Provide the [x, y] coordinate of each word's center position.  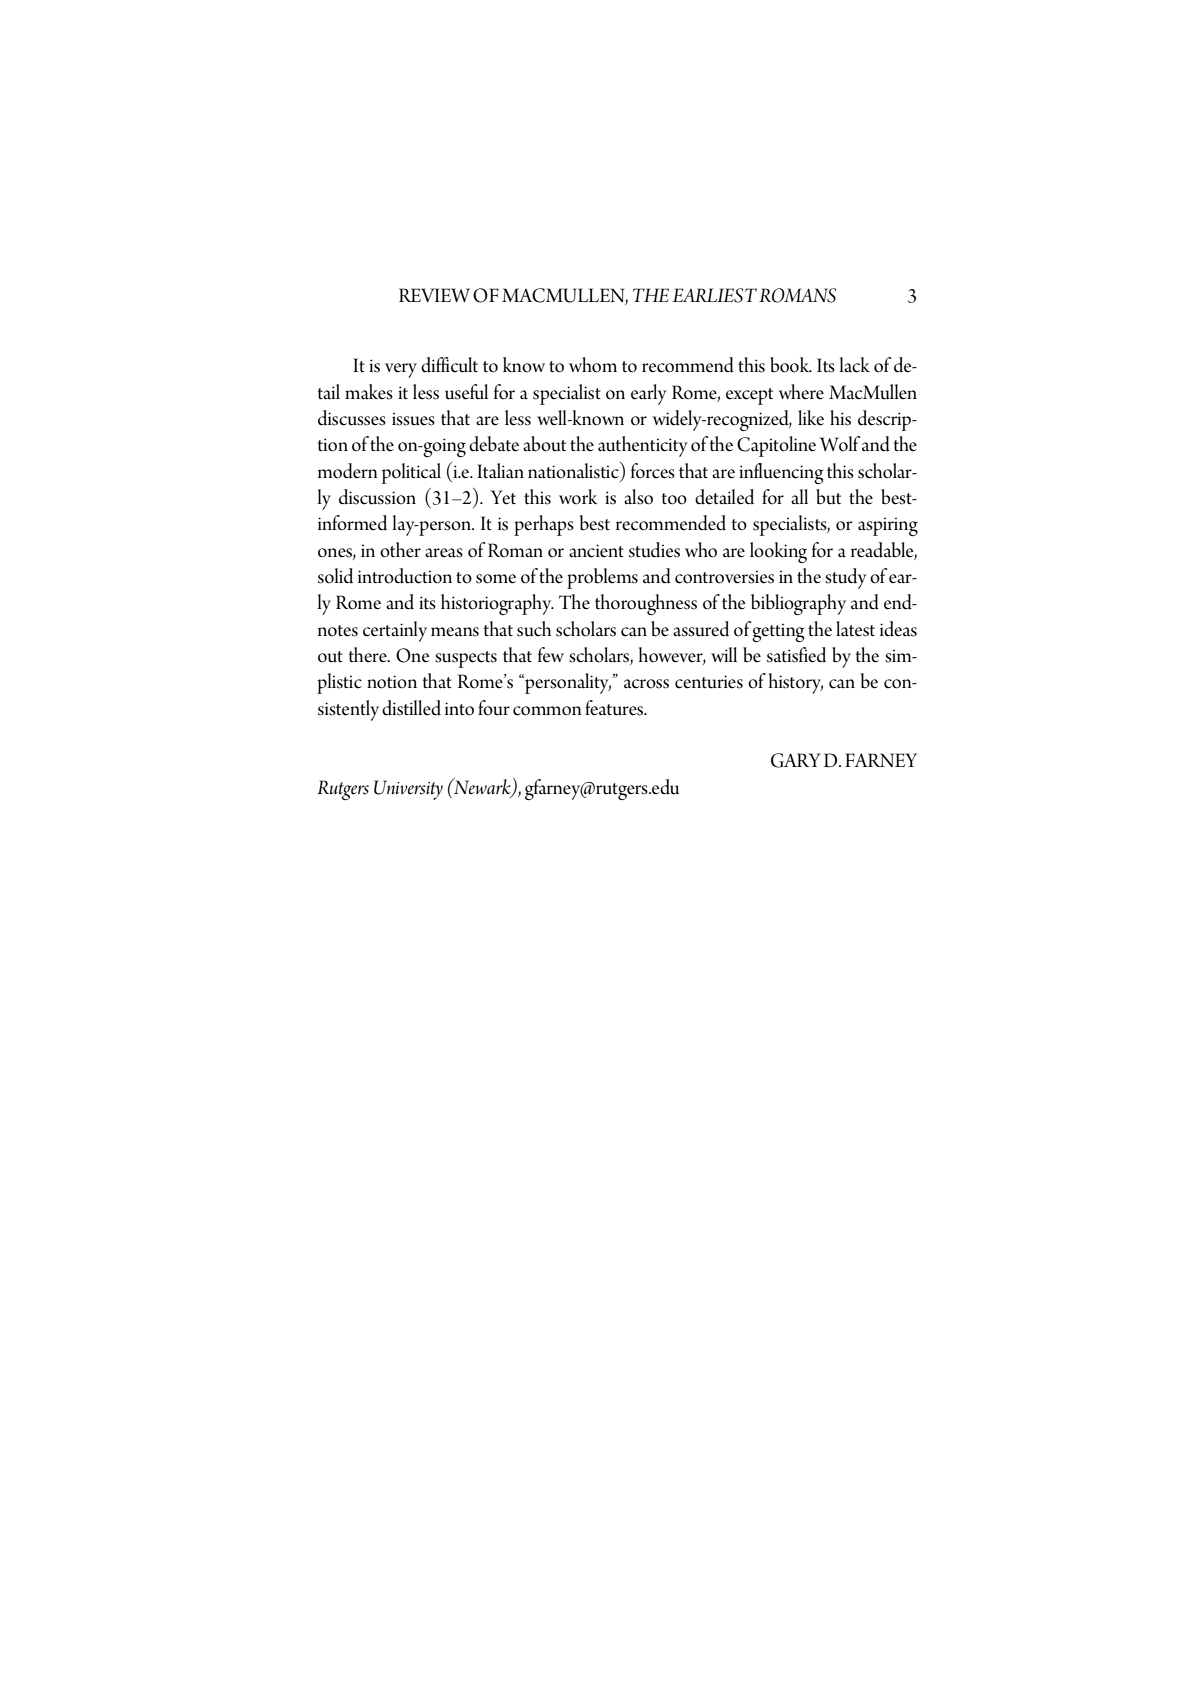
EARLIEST [714, 295]
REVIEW [434, 295]
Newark [482, 787]
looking [778, 552]
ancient [596, 551]
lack [855, 365]
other [400, 550]
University [408, 790]
